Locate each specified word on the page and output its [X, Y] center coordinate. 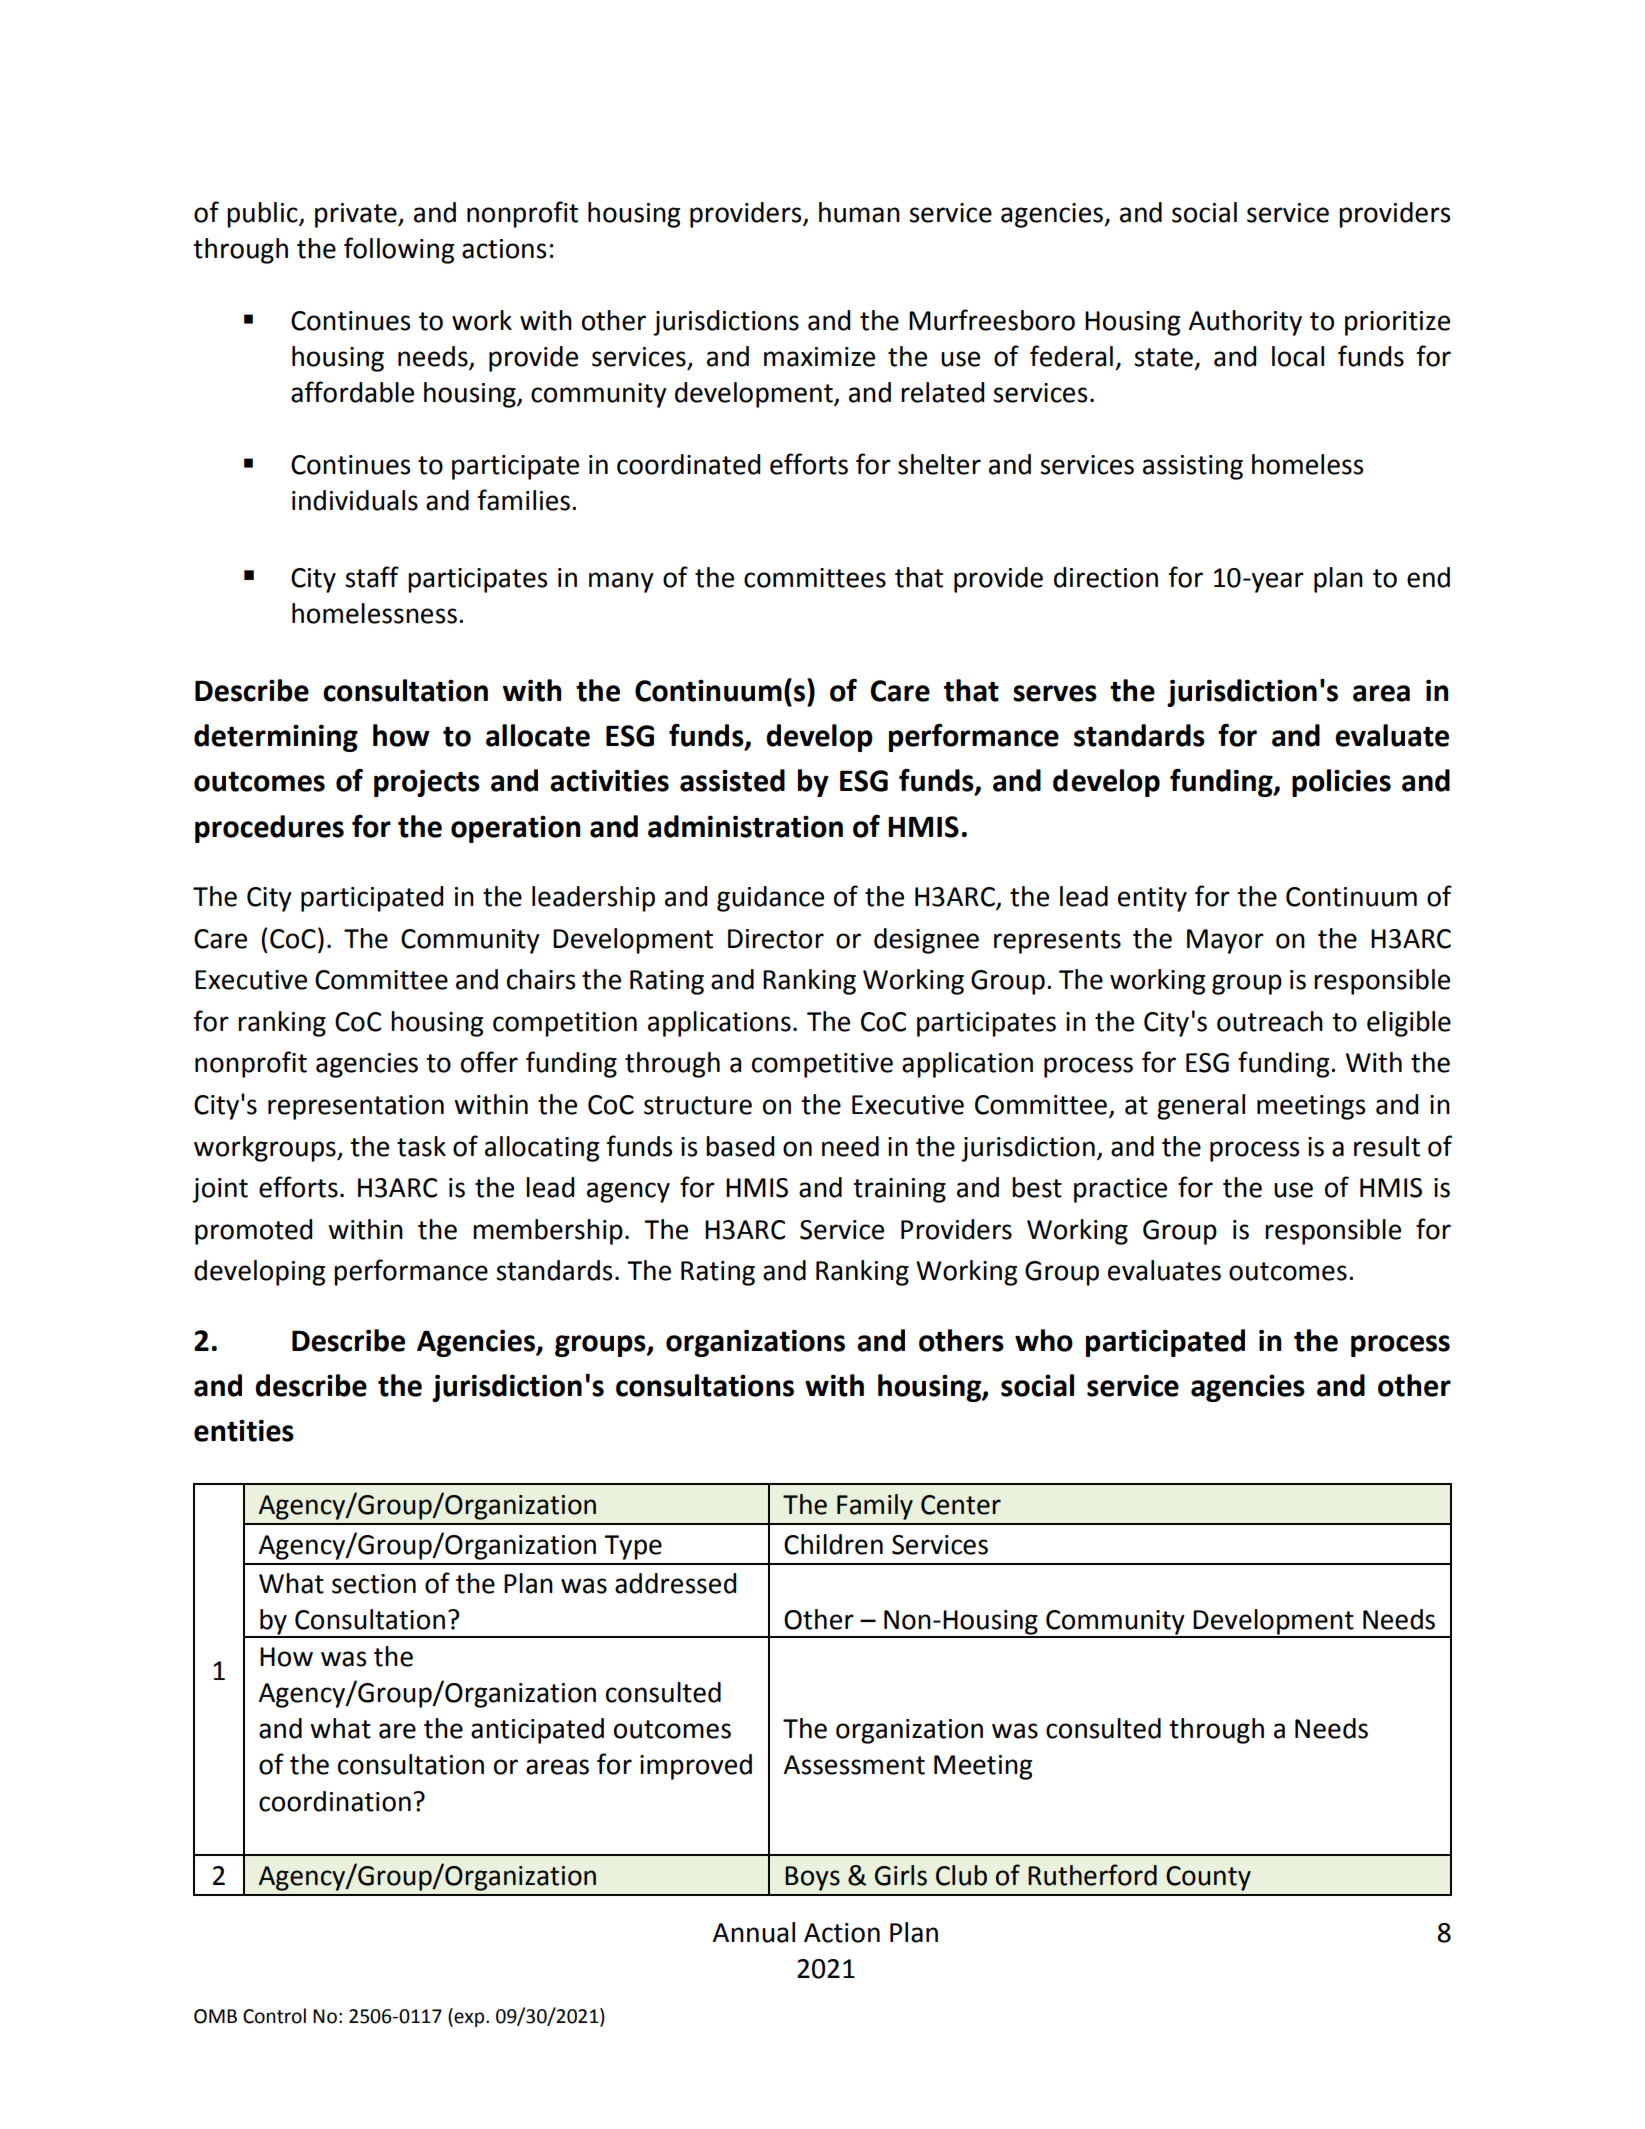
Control [274, 2016]
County [1208, 1878]
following [399, 250]
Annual [753, 1932]
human [859, 212]
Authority [1245, 323]
